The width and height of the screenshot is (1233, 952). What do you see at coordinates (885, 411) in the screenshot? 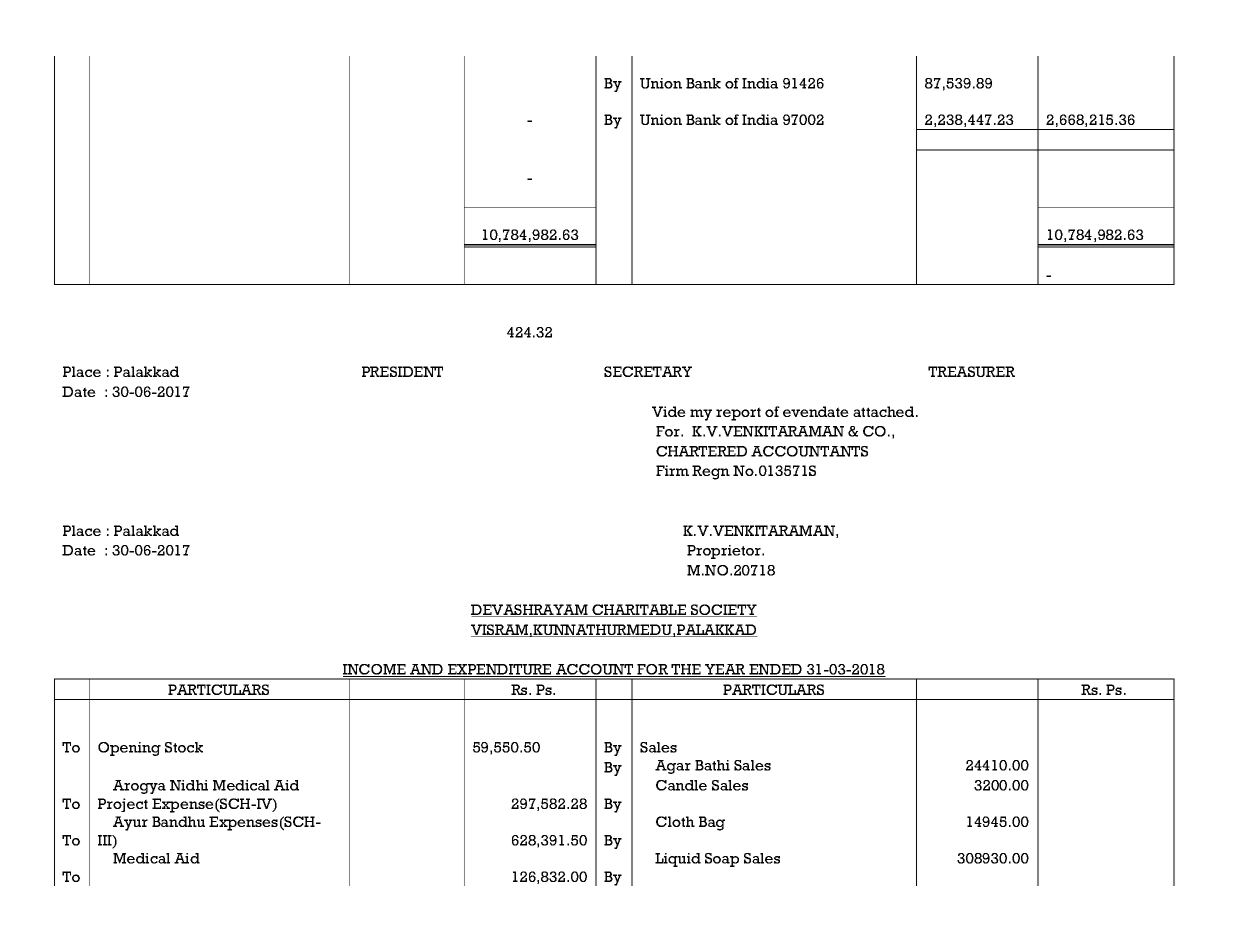
I see `attached` at bounding box center [885, 411].
